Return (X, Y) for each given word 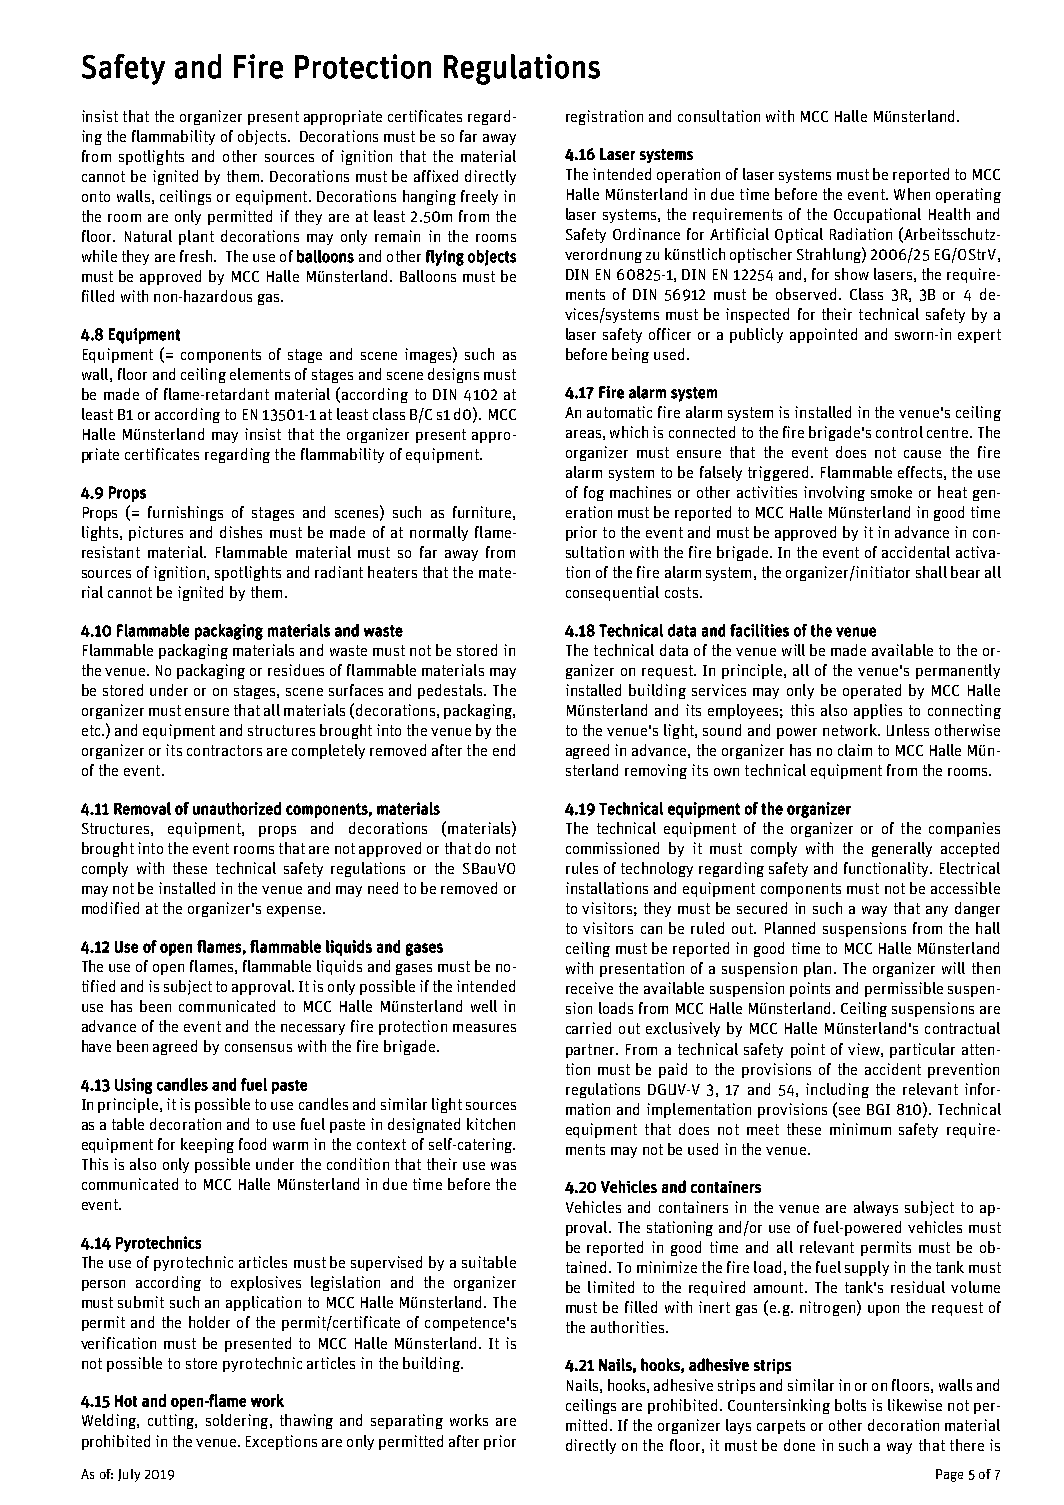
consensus (258, 1048)
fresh (196, 256)
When (912, 194)
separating (407, 1421)
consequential (612, 593)
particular (922, 1050)
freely (479, 197)
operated (872, 691)
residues (296, 670)
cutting (172, 1421)
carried (588, 1028)
